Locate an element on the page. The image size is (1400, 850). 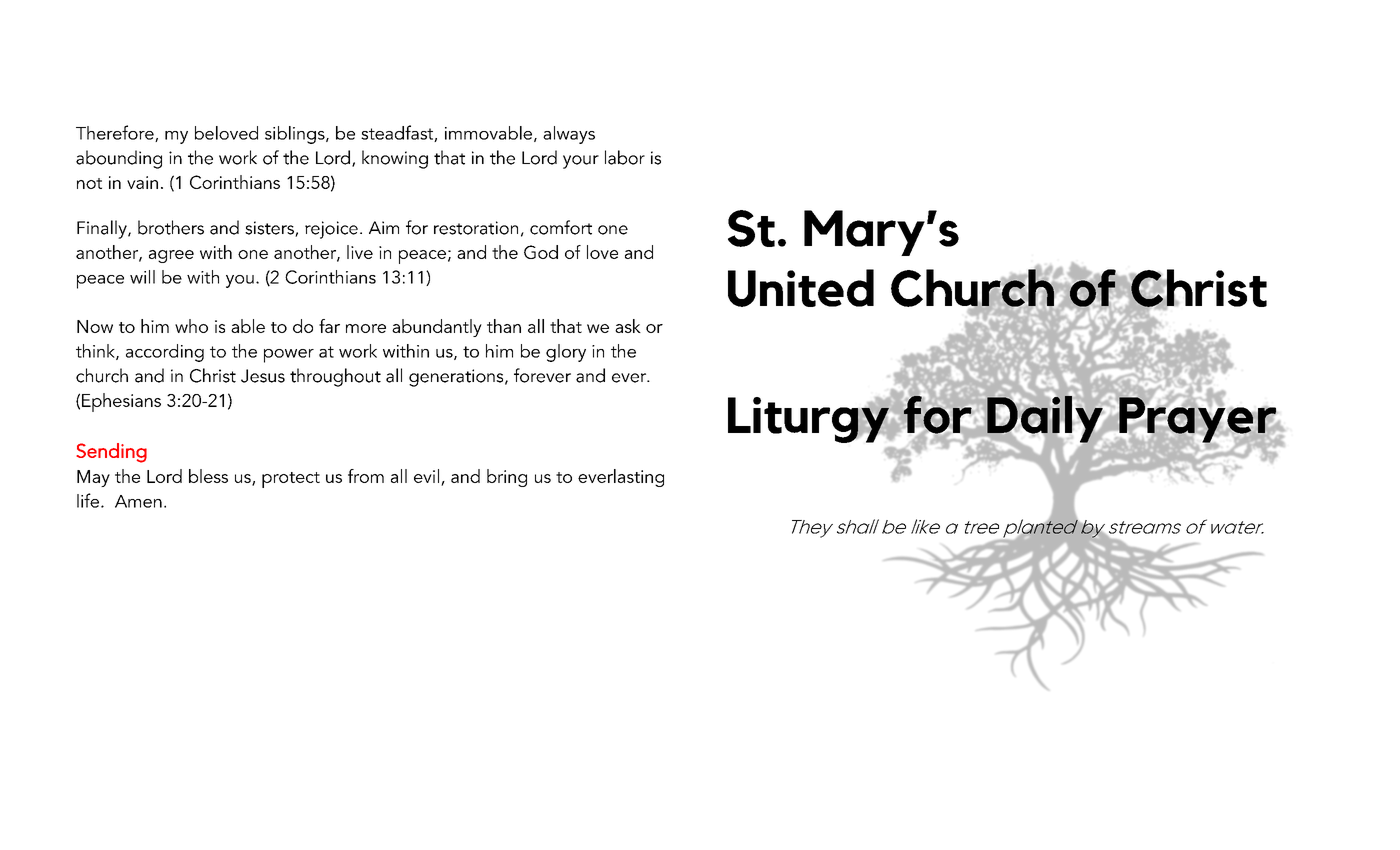
United is located at coordinates (801, 288).
